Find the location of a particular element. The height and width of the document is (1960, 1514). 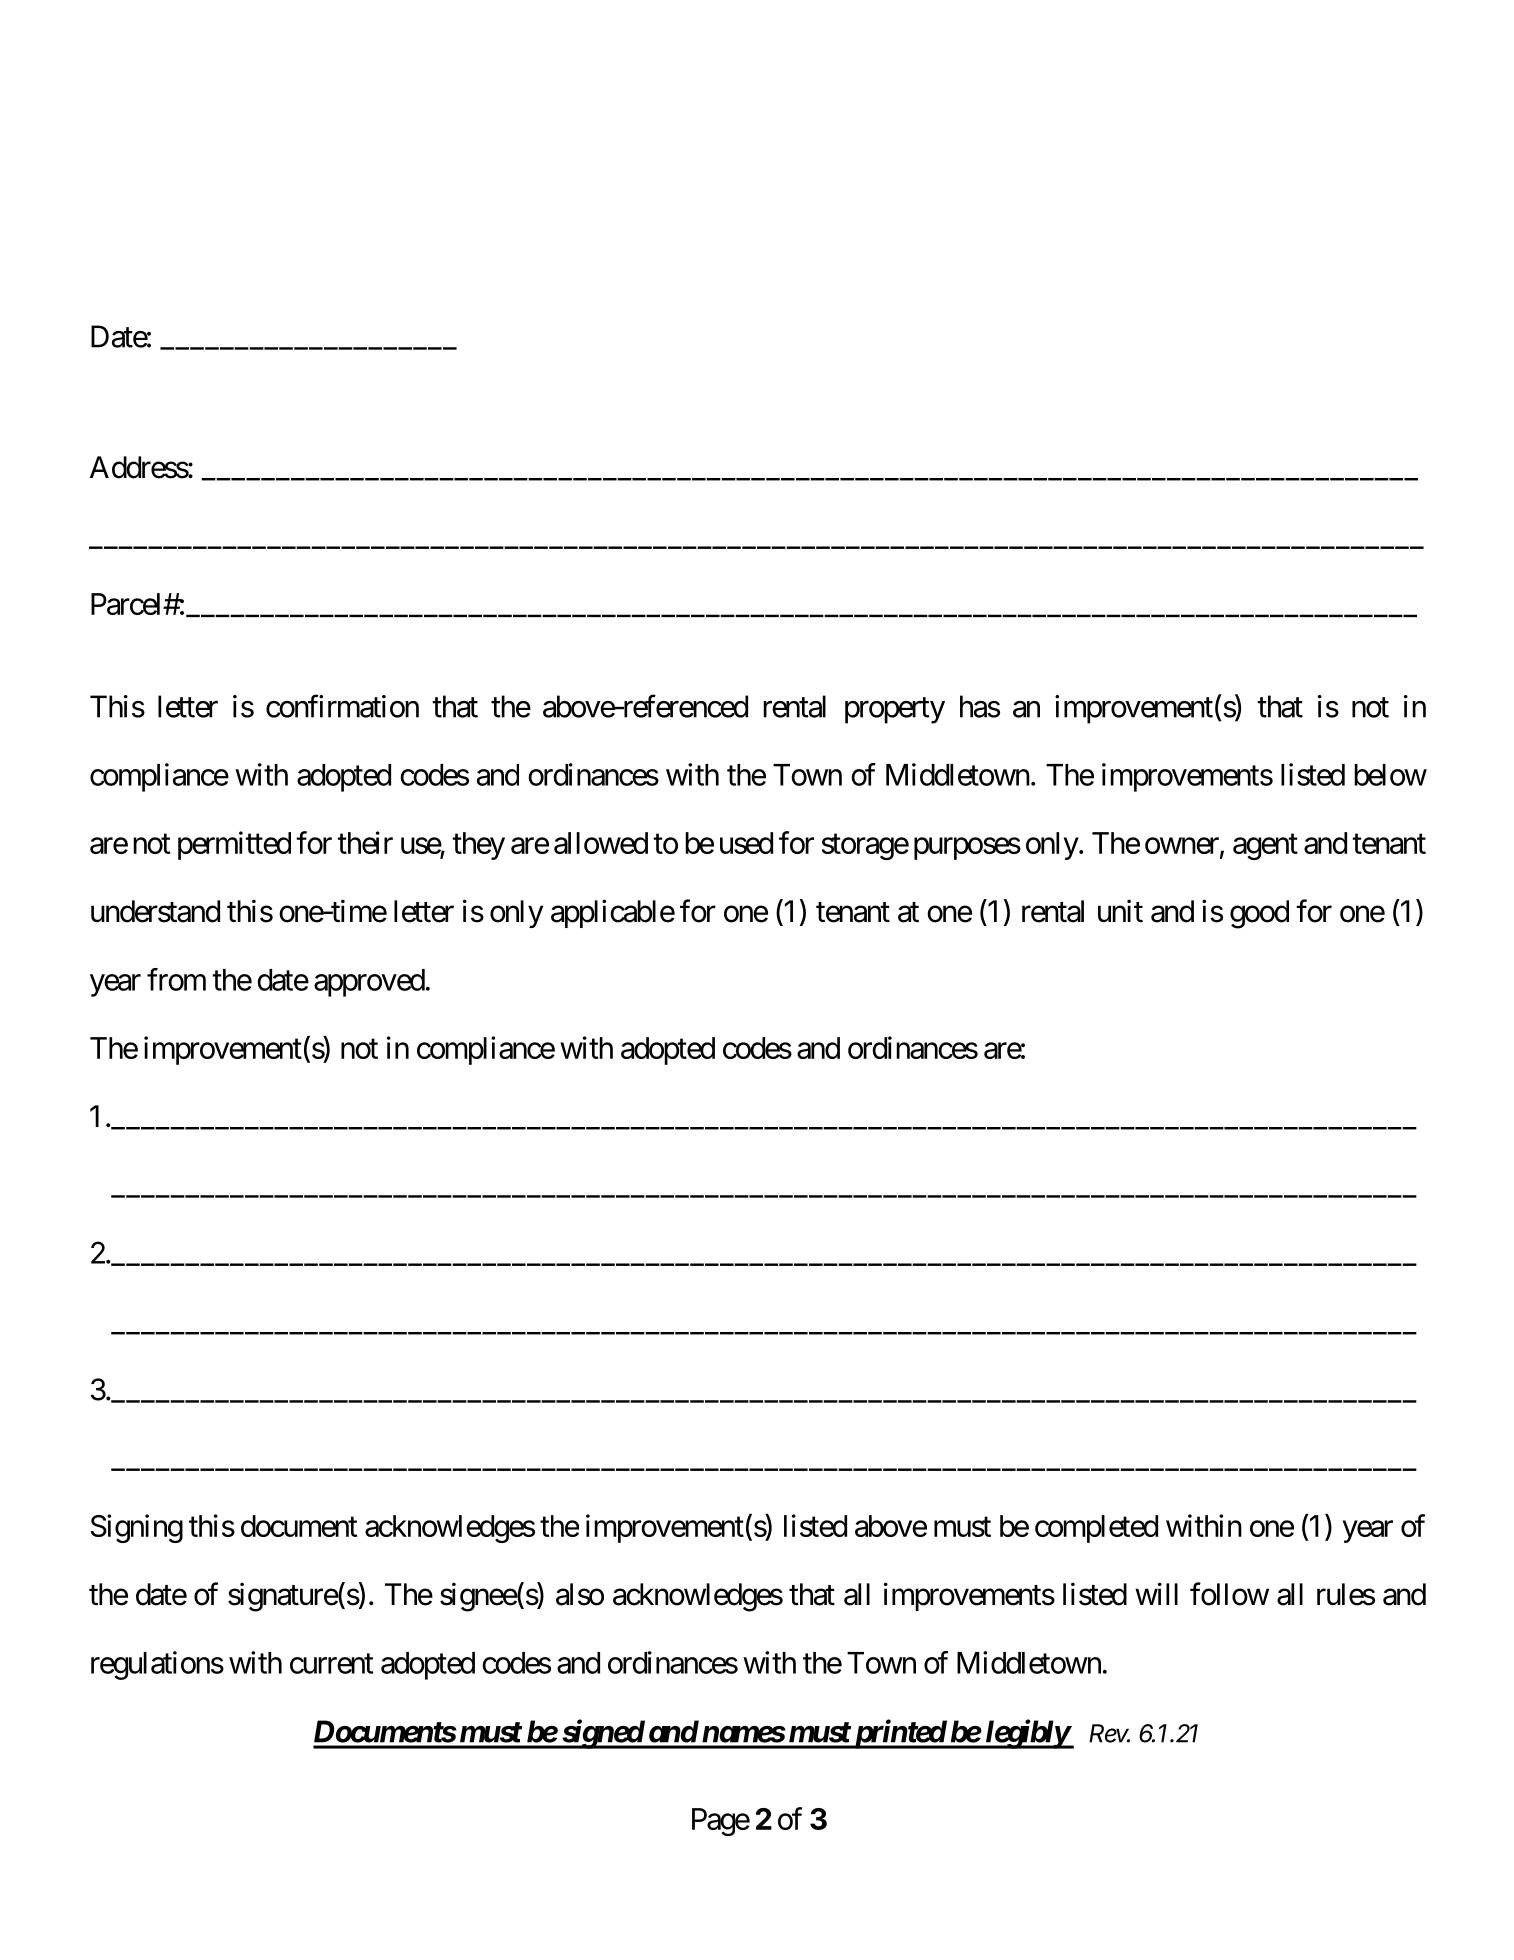

will is located at coordinates (1156, 1593).
